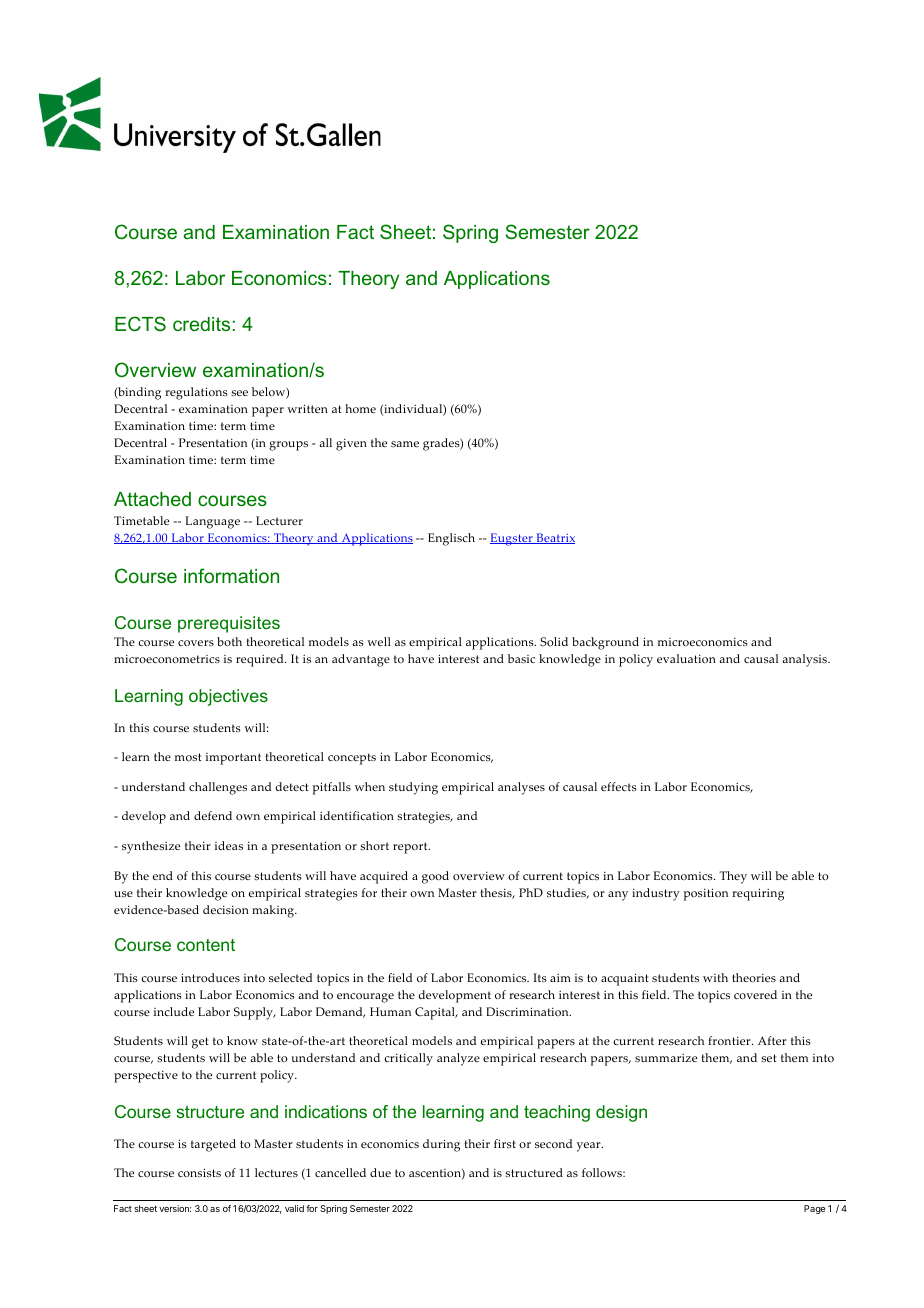  Describe the element at coordinates (360, 409) in the screenshot. I see `home` at that location.
